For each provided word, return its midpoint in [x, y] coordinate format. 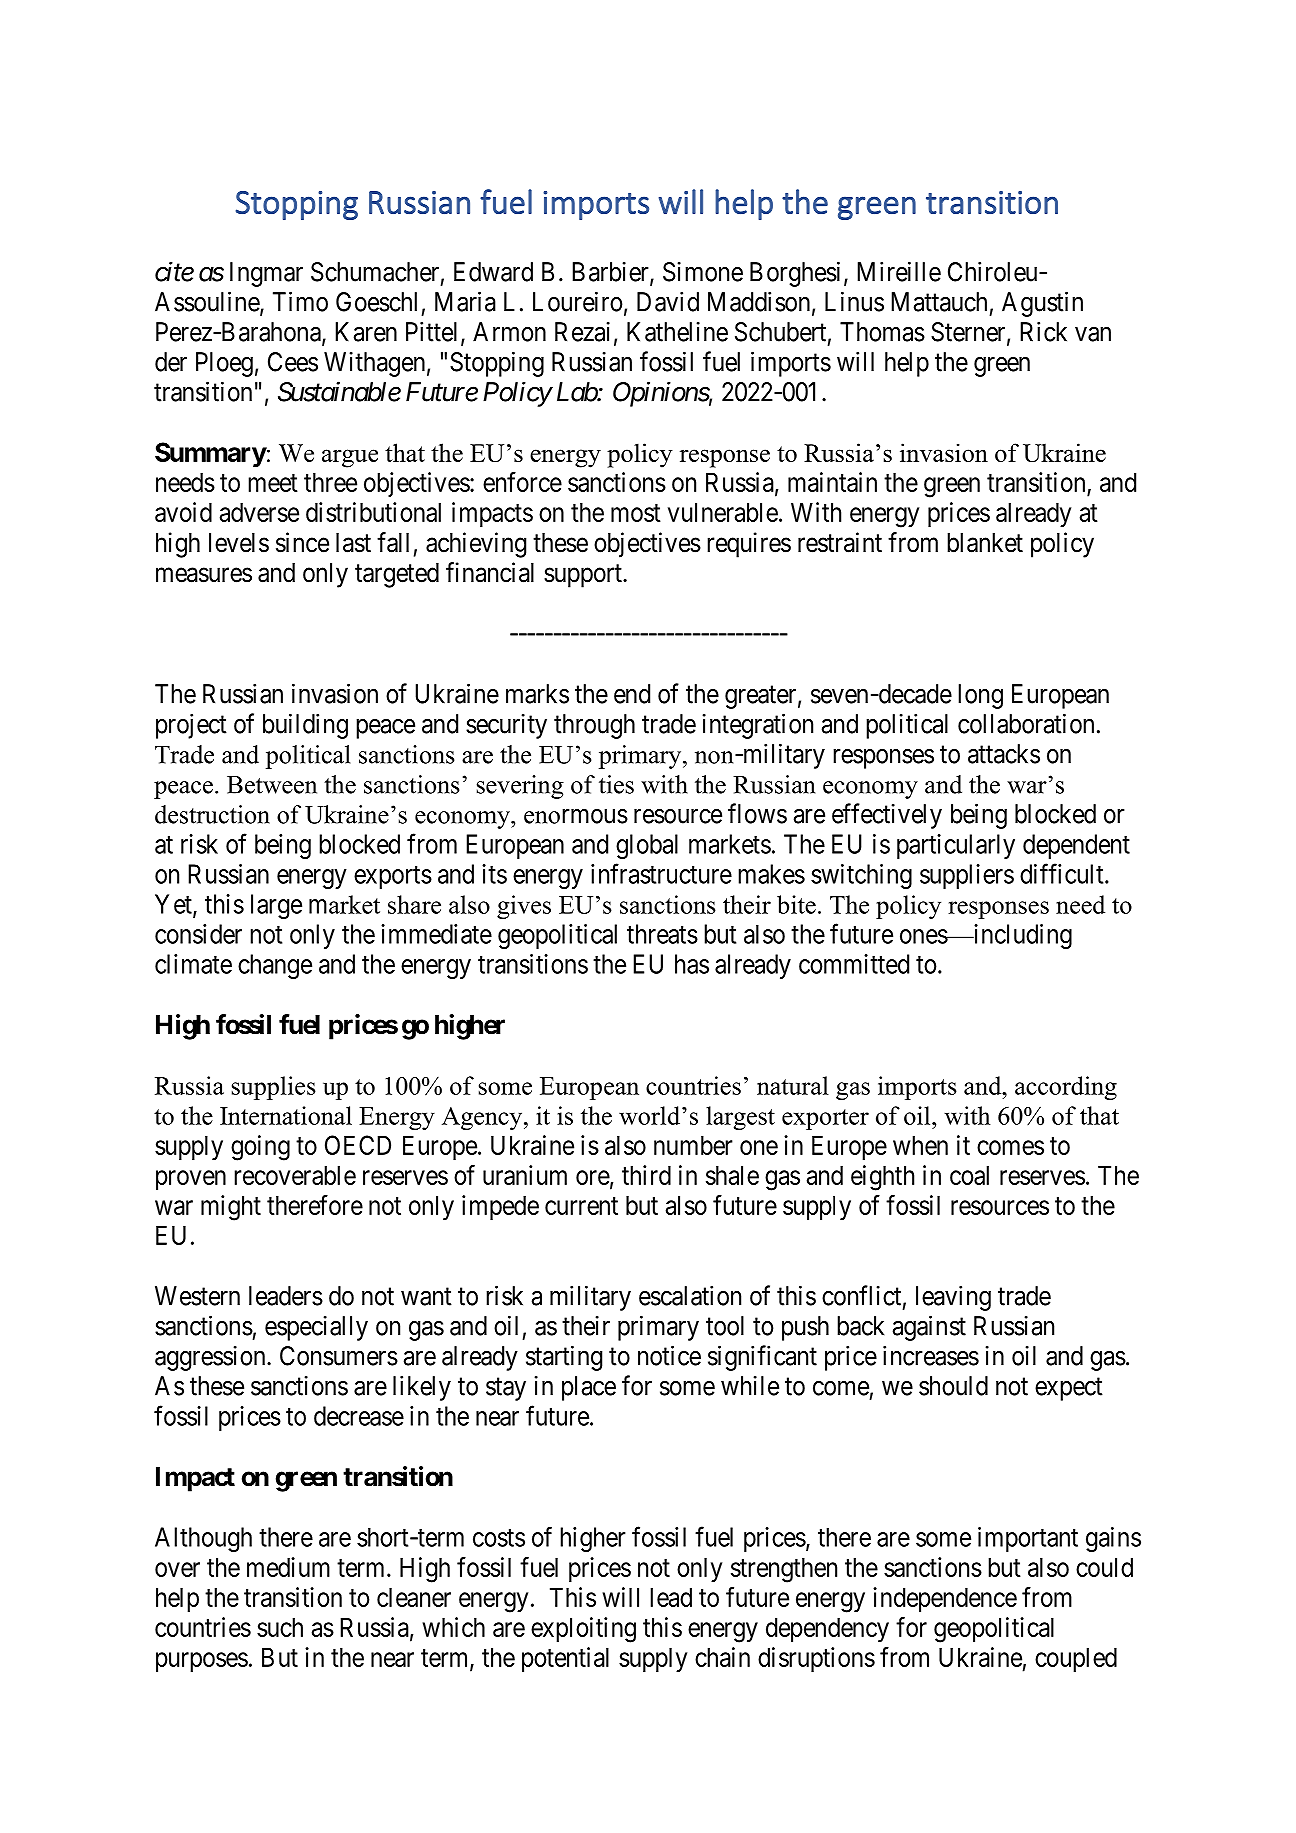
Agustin [1042, 304]
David [668, 301]
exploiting [583, 1630]
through [594, 726]
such [280, 1627]
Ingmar [266, 274]
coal [969, 1175]
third [646, 1175]
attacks [1004, 754]
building [305, 726]
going [260, 1148]
